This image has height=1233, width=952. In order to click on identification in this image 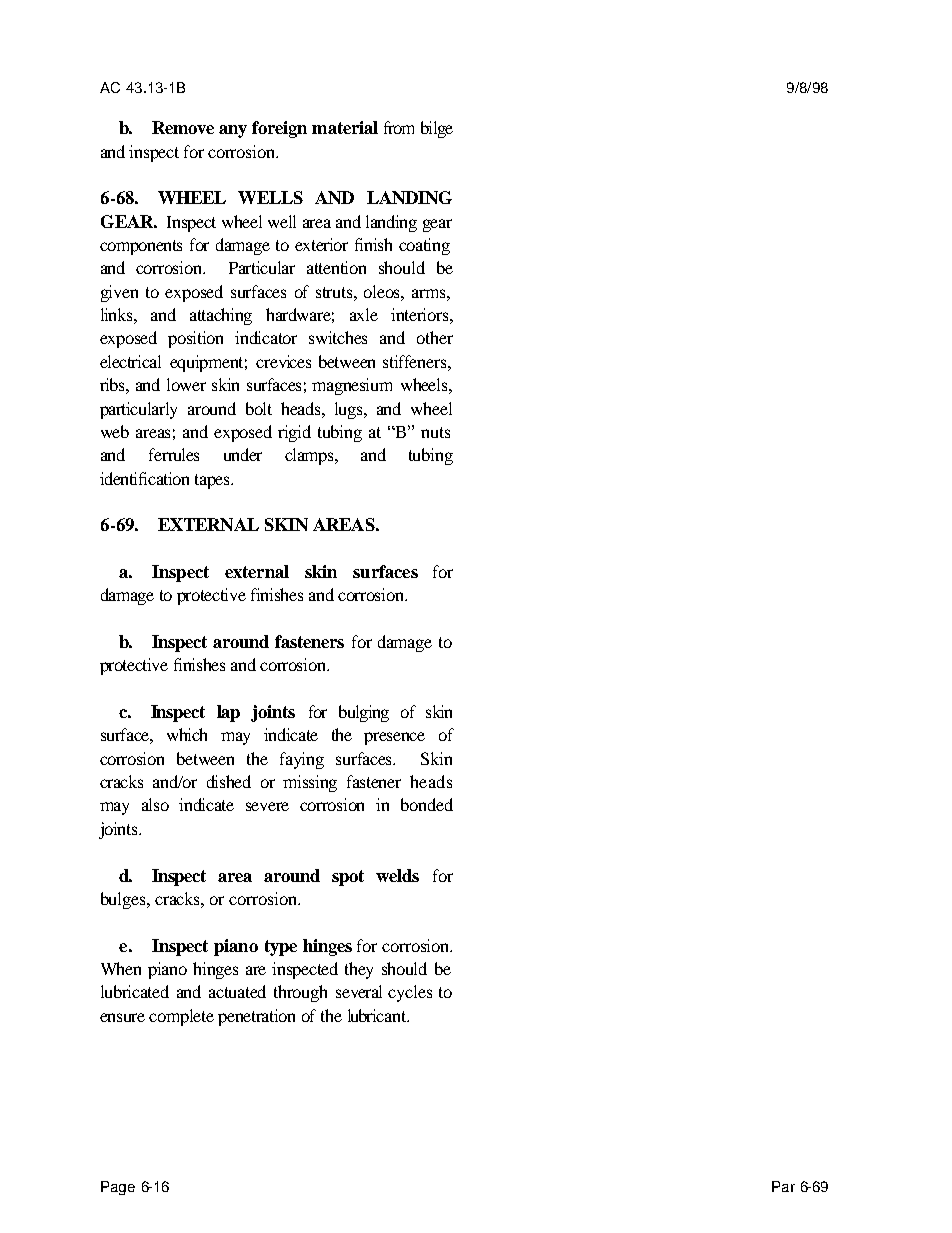, I will do `click(144, 478)`.
